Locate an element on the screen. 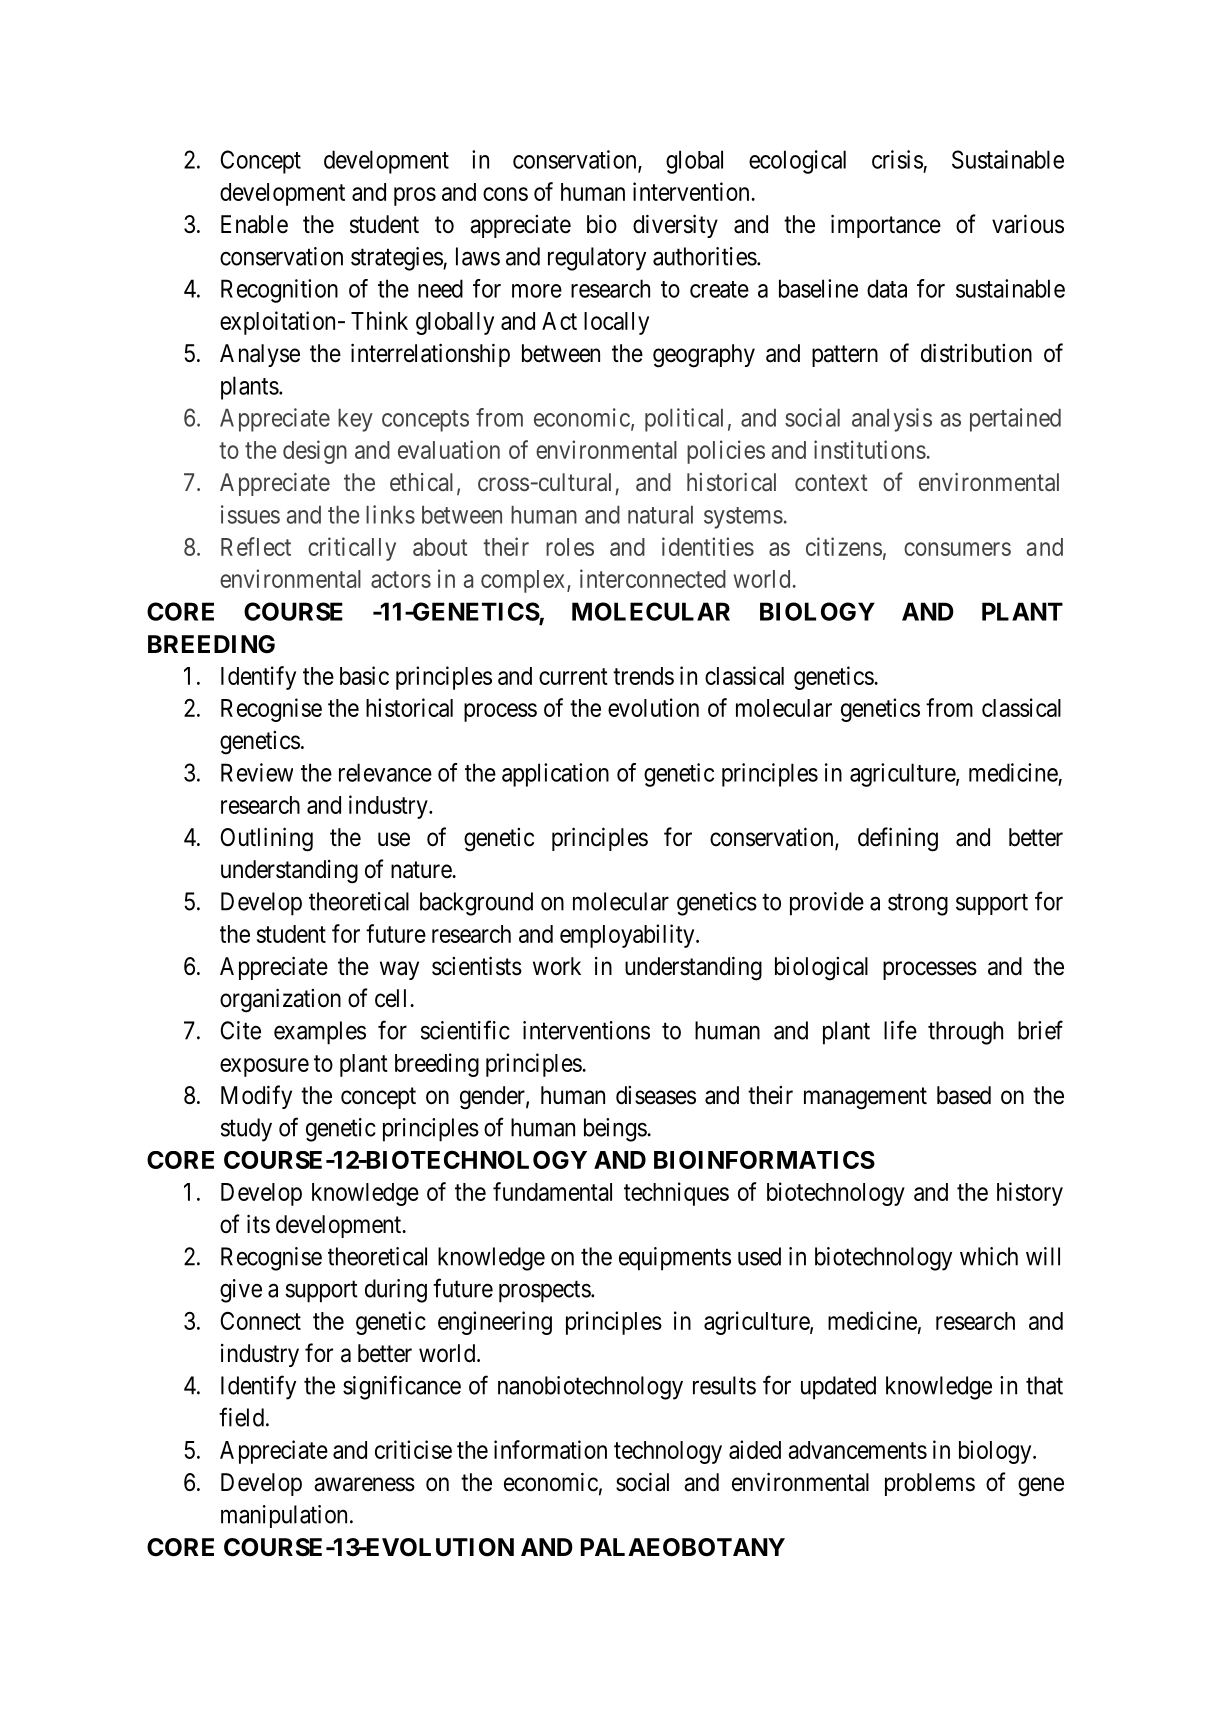 This screenshot has height=1711, width=1210. analysis is located at coordinates (892, 420).
